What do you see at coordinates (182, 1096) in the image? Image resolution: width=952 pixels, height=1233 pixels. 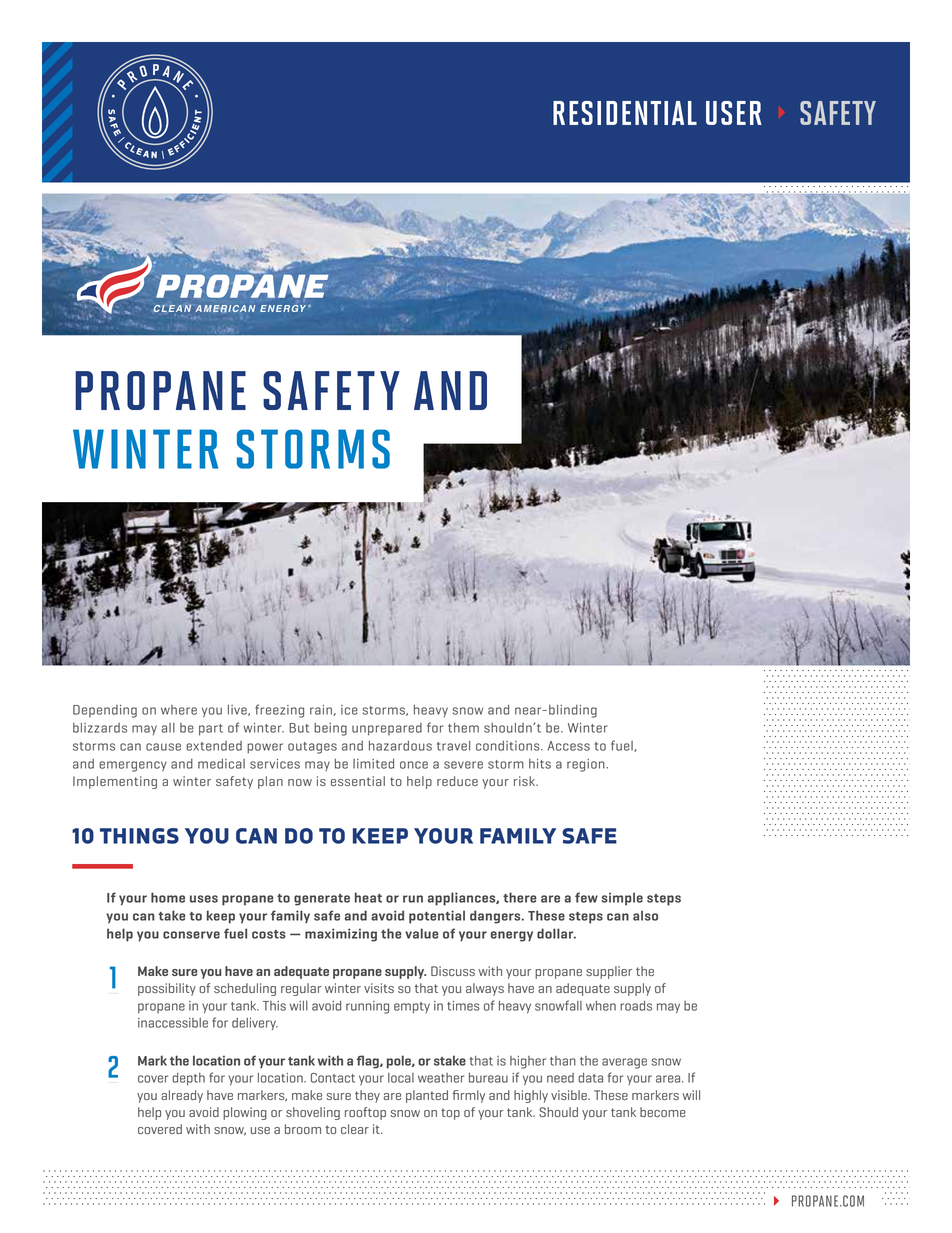 I see `already` at bounding box center [182, 1096].
